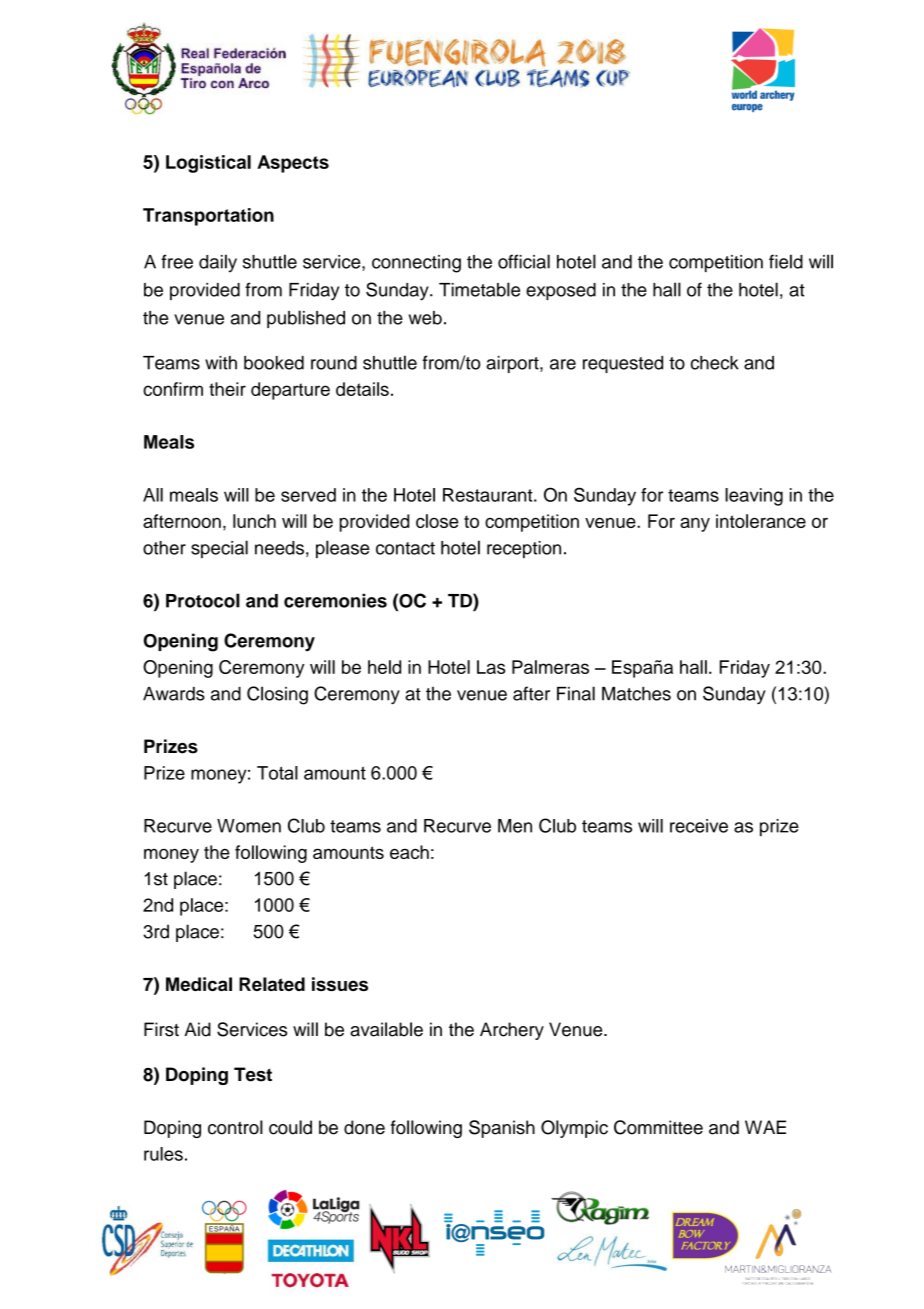 The image size is (924, 1309). What do you see at coordinates (699, 826) in the document?
I see `receive` at bounding box center [699, 826].
